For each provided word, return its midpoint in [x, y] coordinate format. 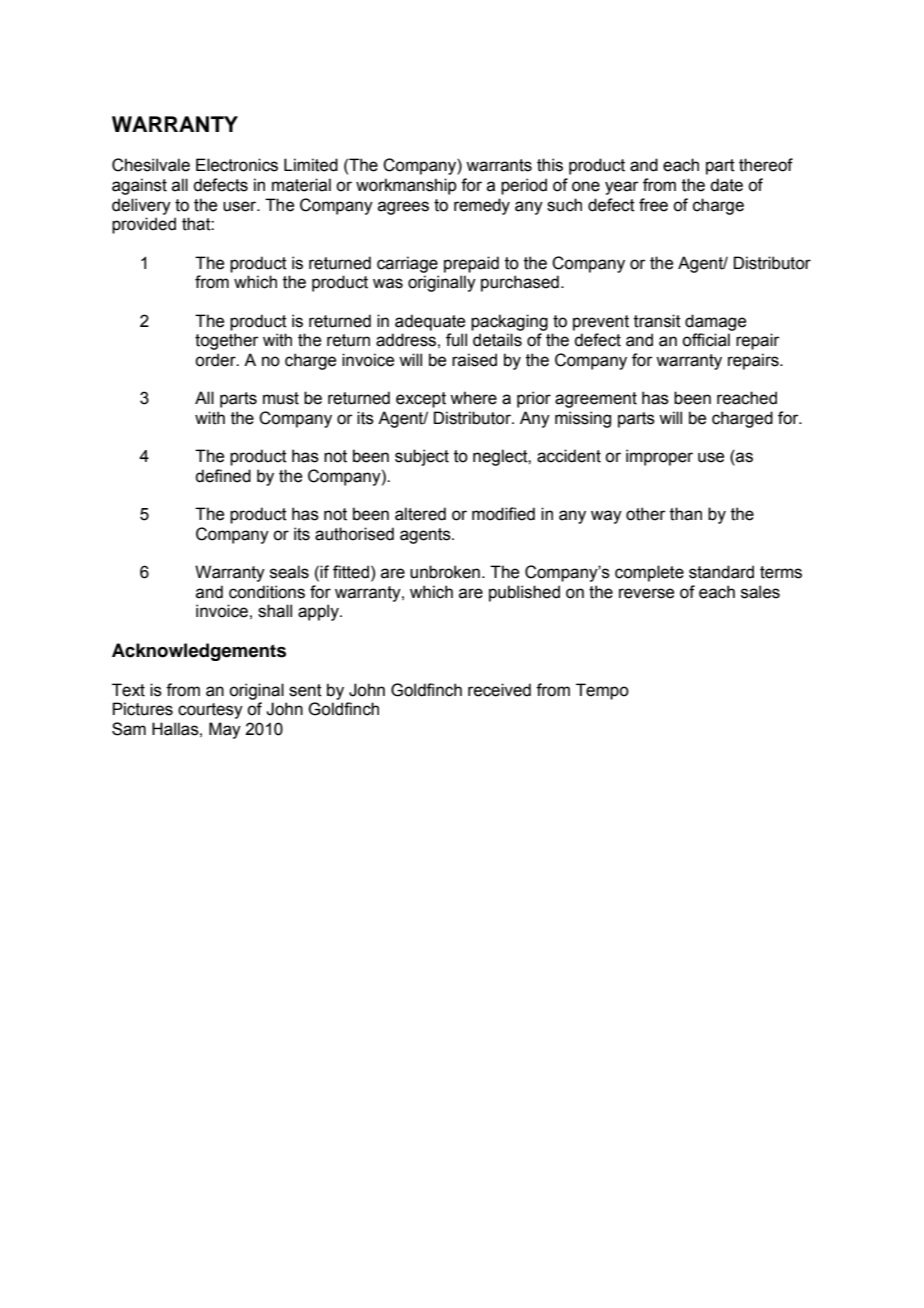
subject [422, 457]
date [726, 185]
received [499, 690]
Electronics [237, 165]
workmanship [406, 186]
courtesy [210, 711]
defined [223, 476]
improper [659, 457]
